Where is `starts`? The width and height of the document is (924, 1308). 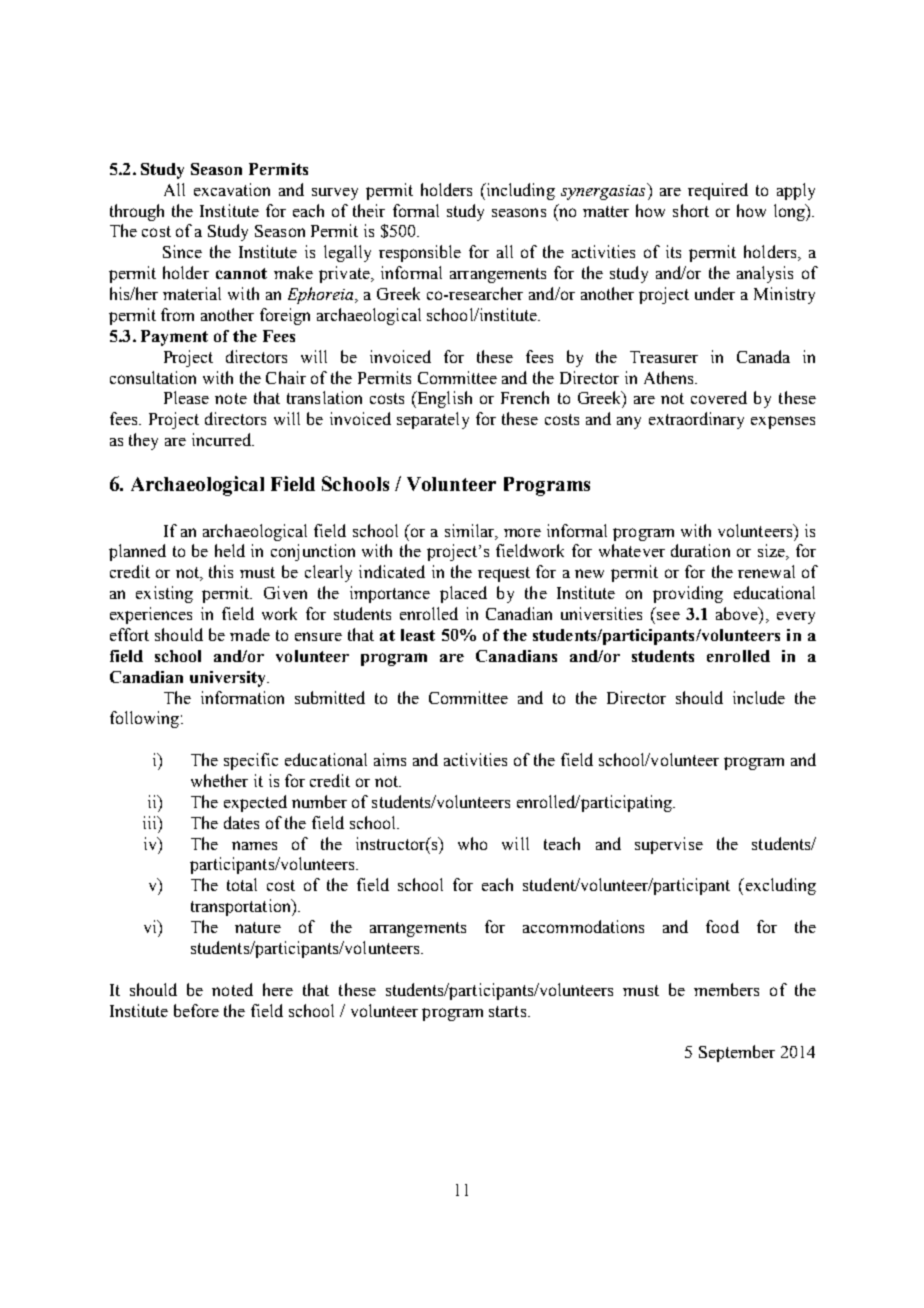 starts is located at coordinates (509, 1011).
